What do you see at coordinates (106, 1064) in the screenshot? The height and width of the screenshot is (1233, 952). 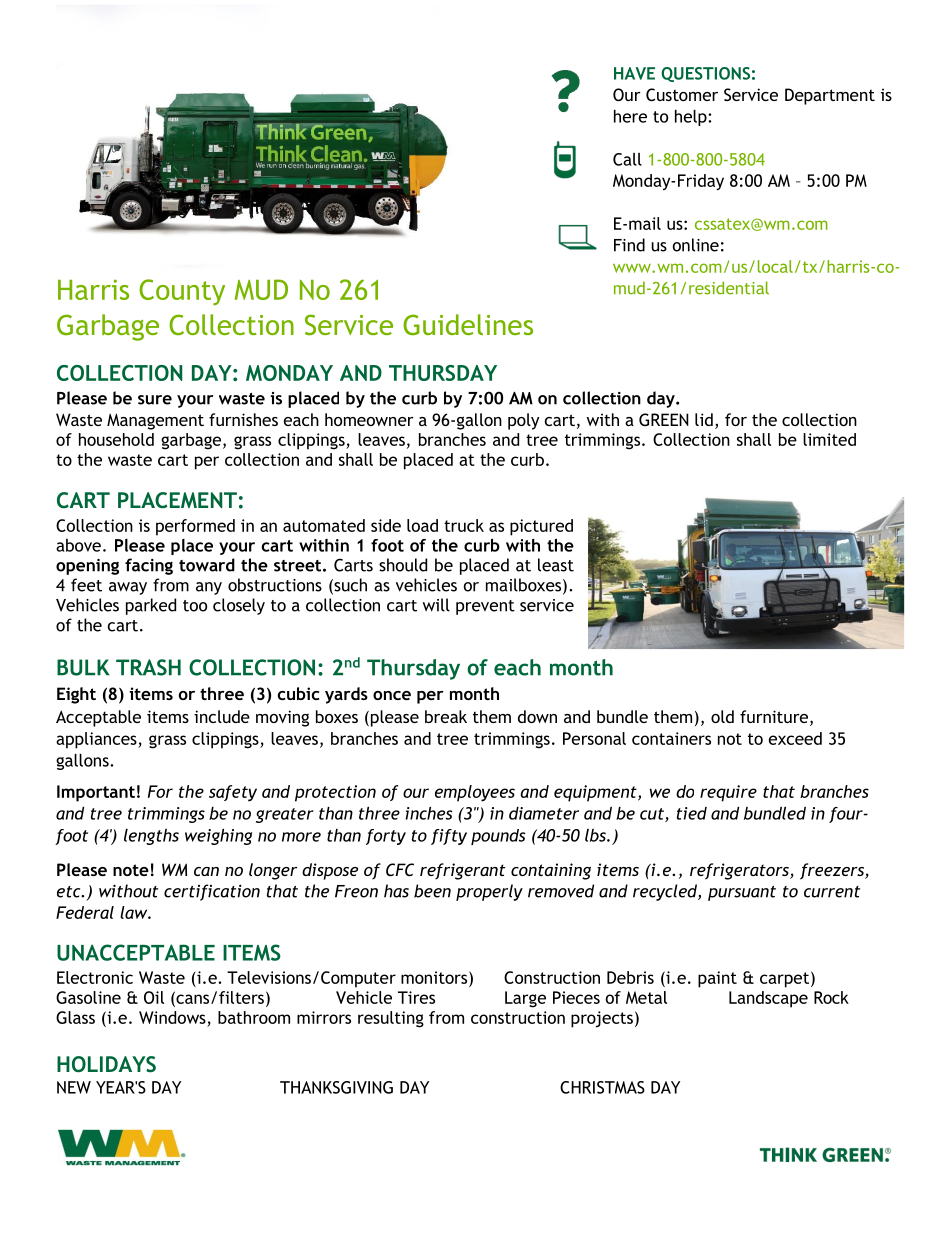 I see `HOLIDAYS` at bounding box center [106, 1064].
